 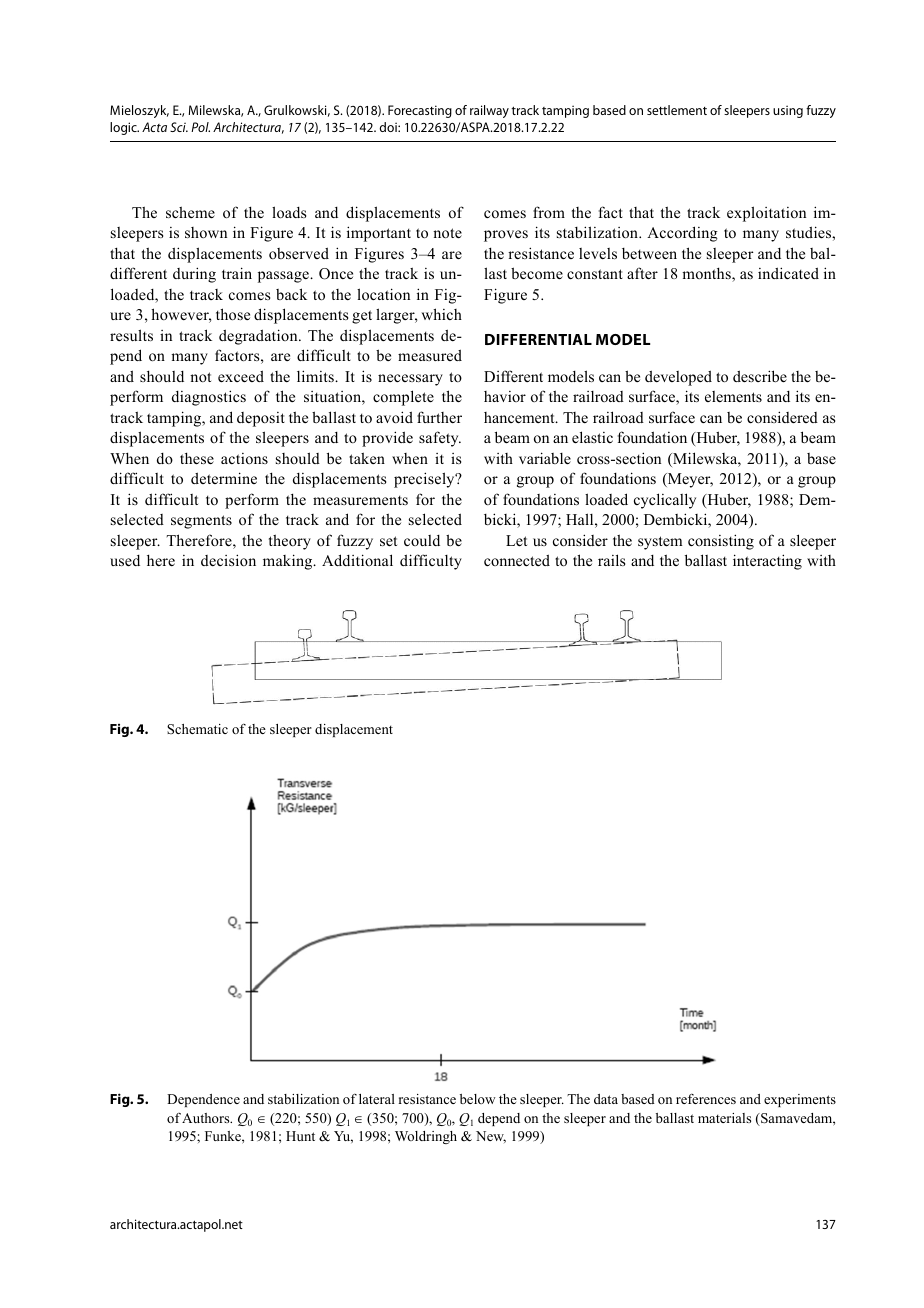 I want to click on references, so click(x=706, y=1099).
